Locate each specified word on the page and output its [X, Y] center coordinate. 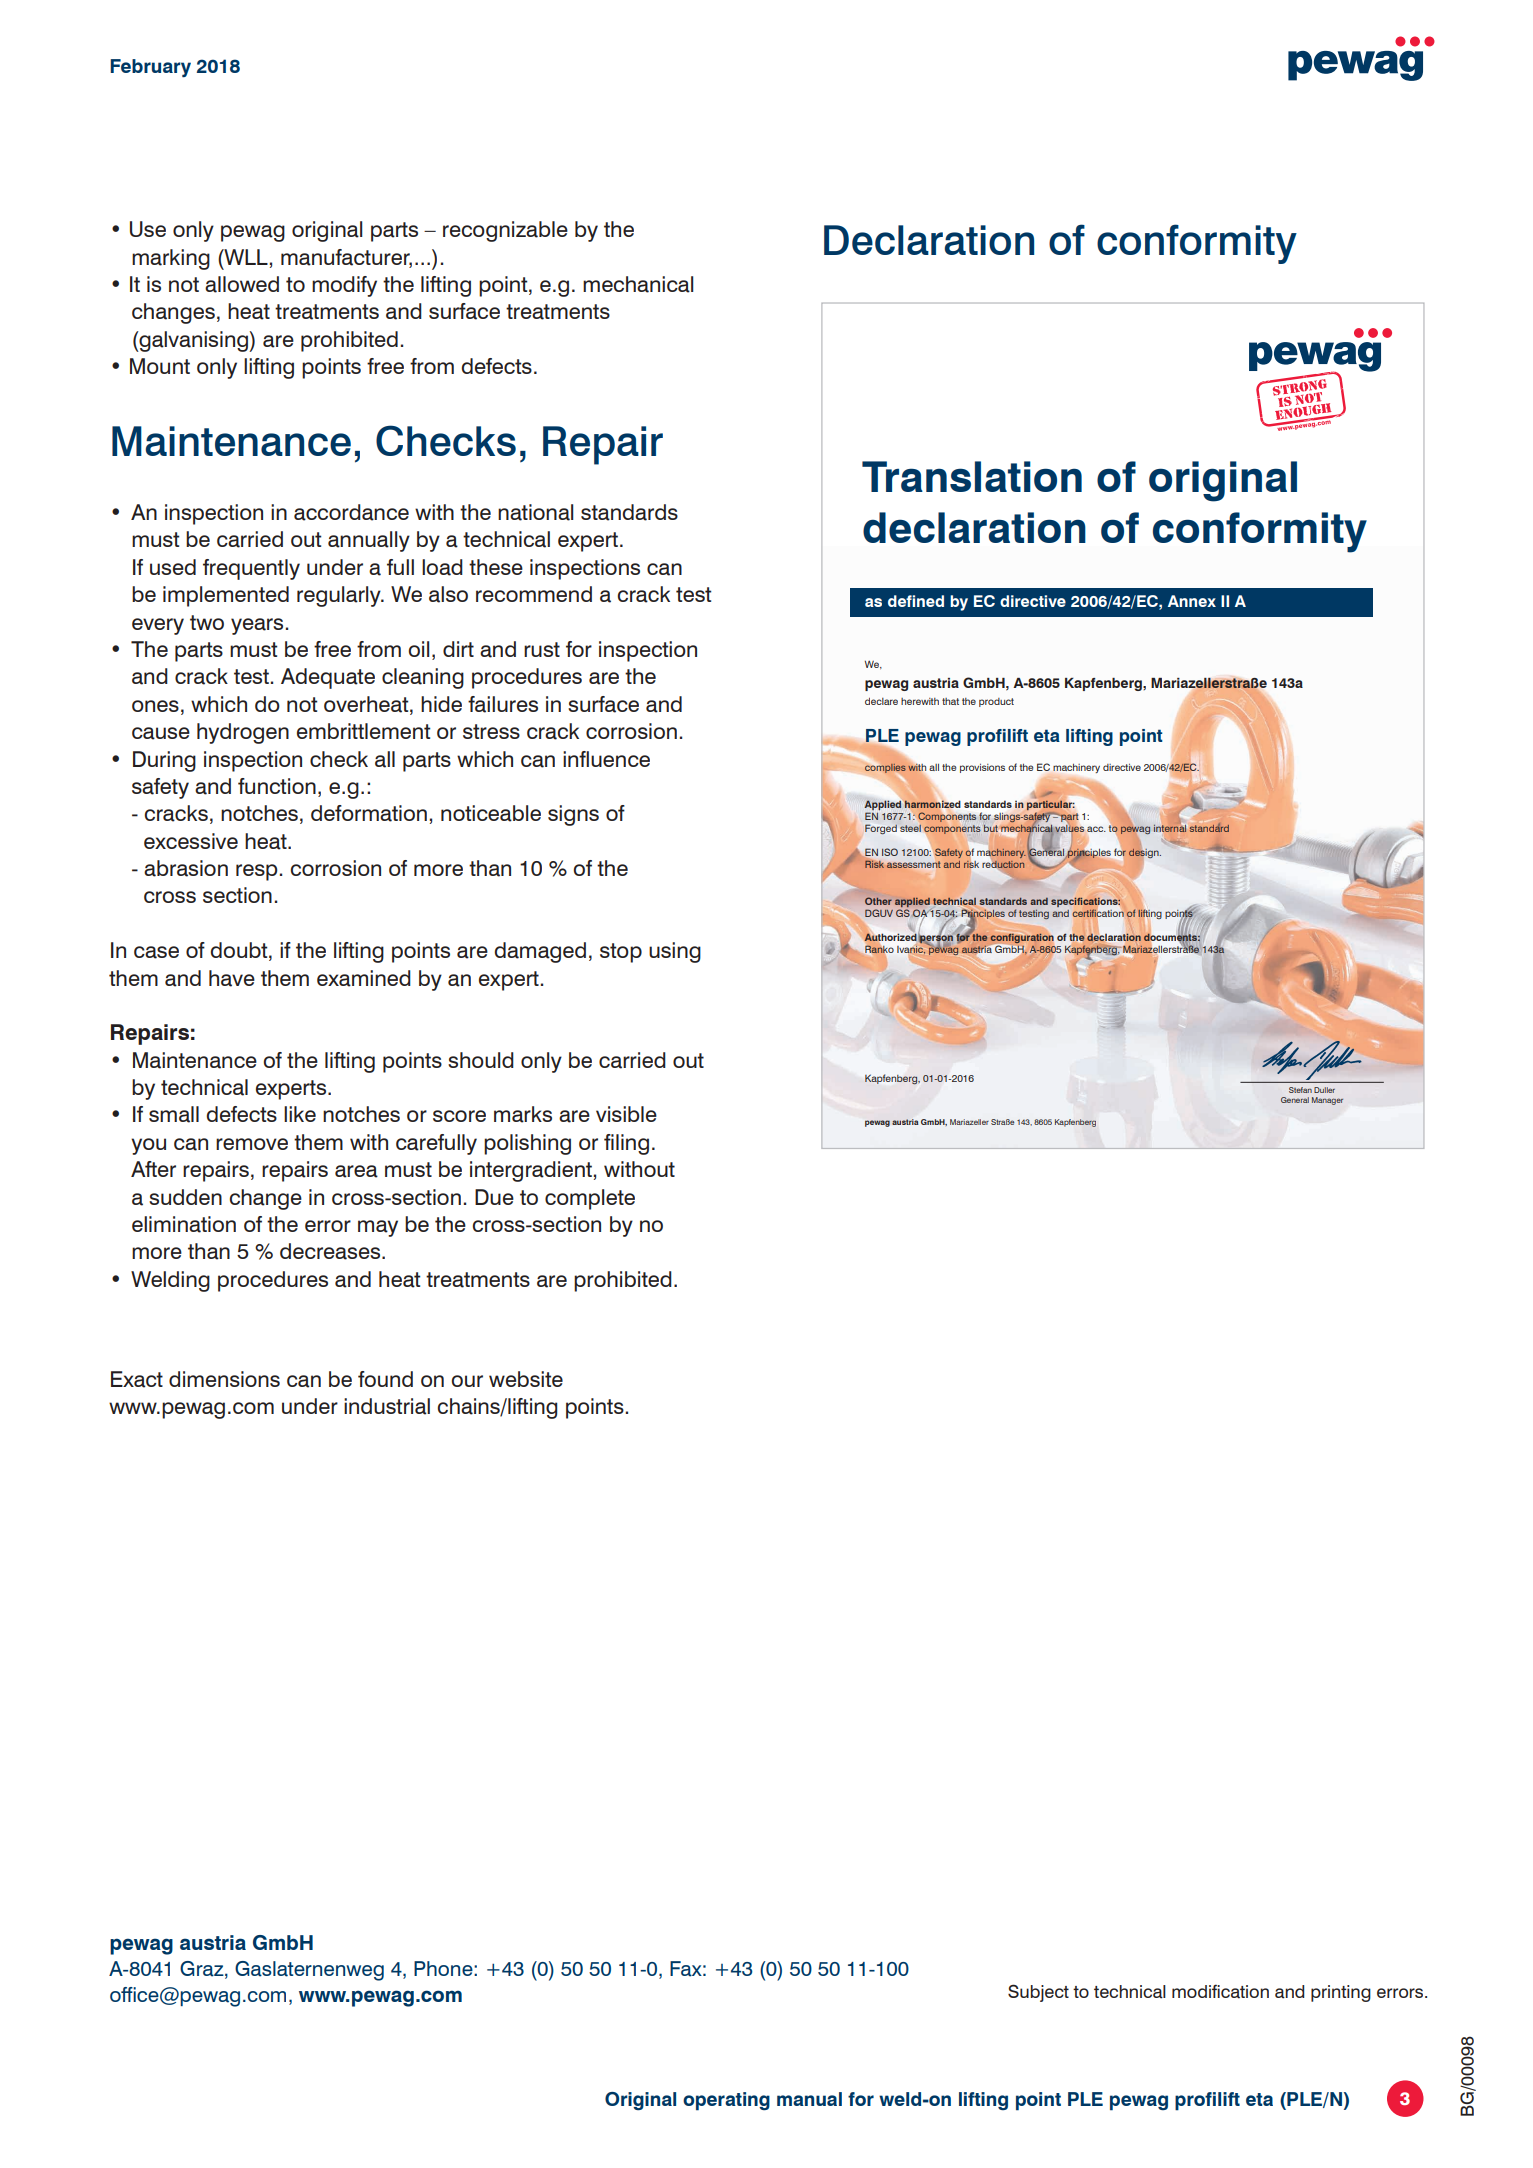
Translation [972, 476]
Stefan [1300, 1090]
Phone [444, 1968]
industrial [387, 1406]
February [150, 68]
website [526, 1379]
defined [916, 601]
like [300, 1114]
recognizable [505, 231]
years [257, 626]
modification [1220, 1991]
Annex [1192, 601]
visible [626, 1114]
